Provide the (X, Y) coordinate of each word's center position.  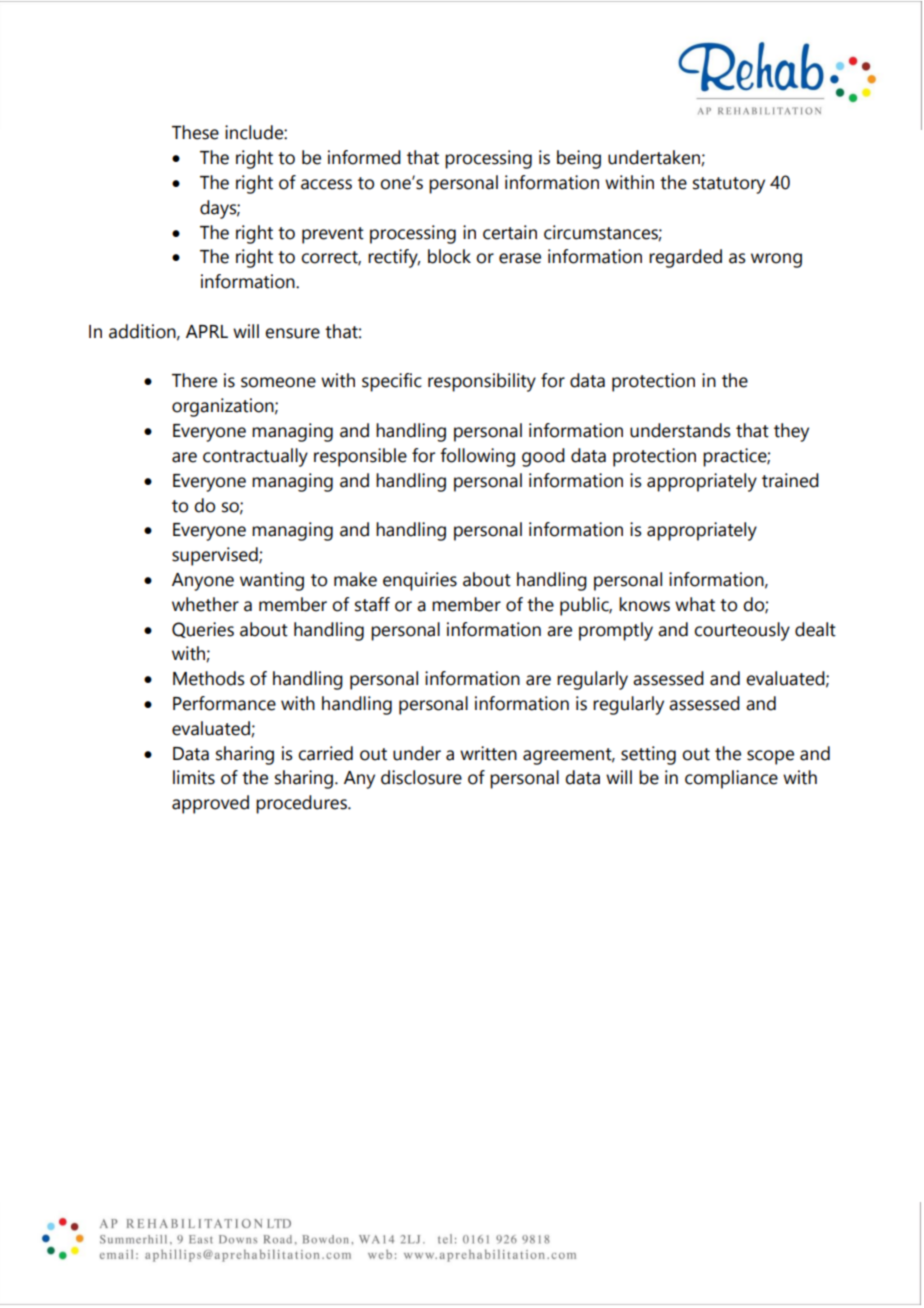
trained (790, 480)
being (579, 159)
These (195, 132)
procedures (302, 804)
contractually (255, 457)
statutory (729, 185)
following (477, 457)
